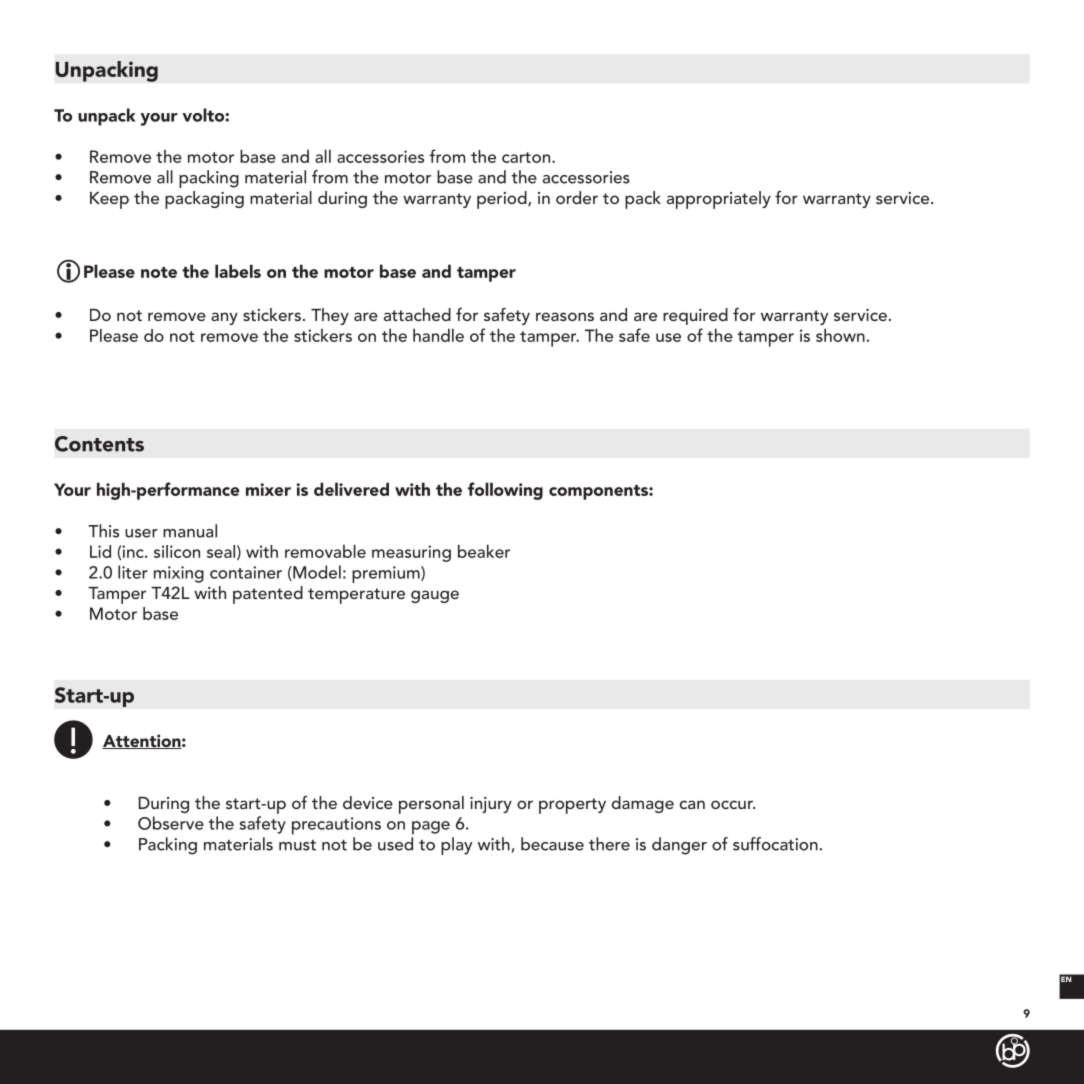 Image resolution: width=1084 pixels, height=1084 pixels. I want to click on handle, so click(438, 335).
